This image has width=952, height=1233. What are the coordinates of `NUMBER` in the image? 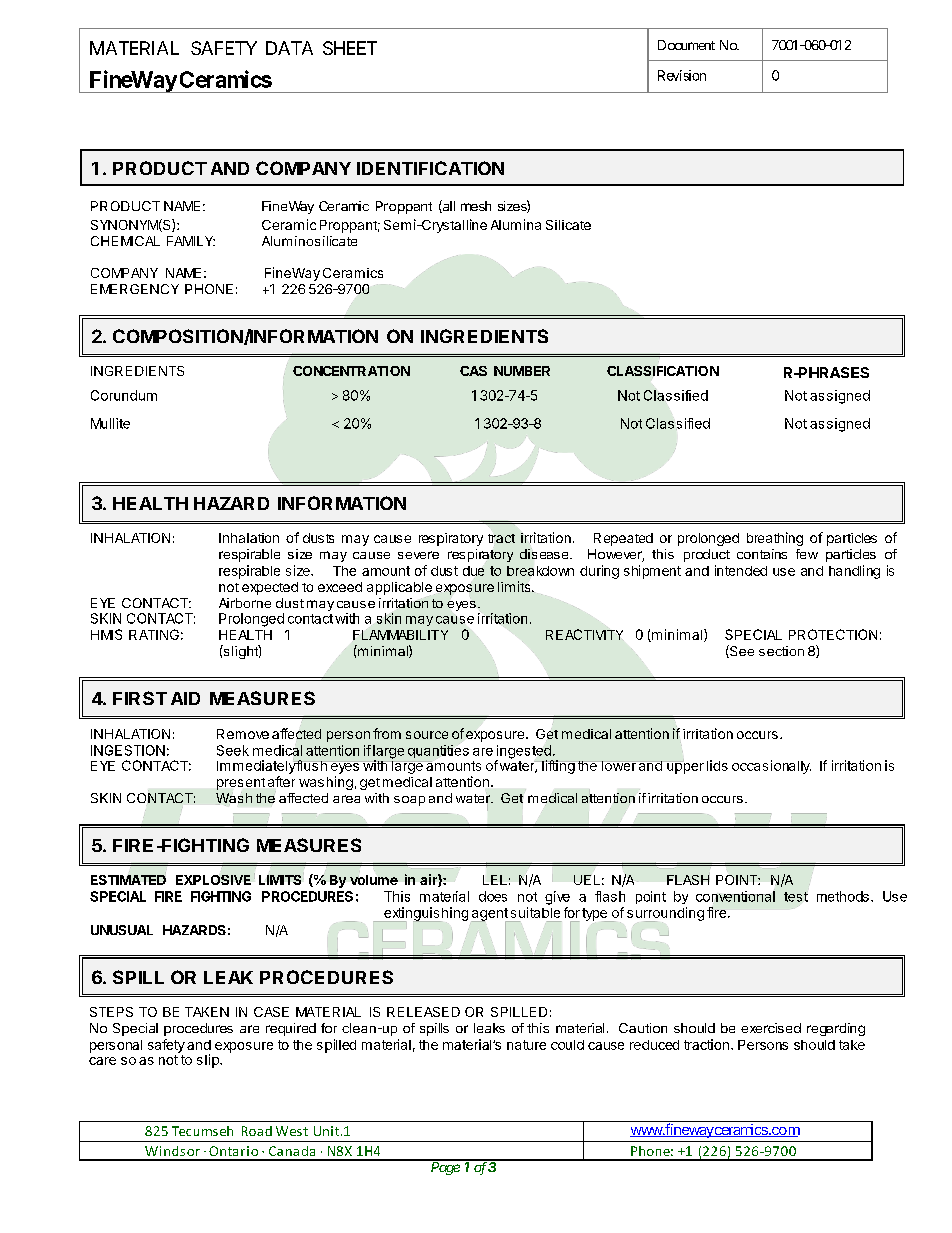 It's located at (522, 371).
